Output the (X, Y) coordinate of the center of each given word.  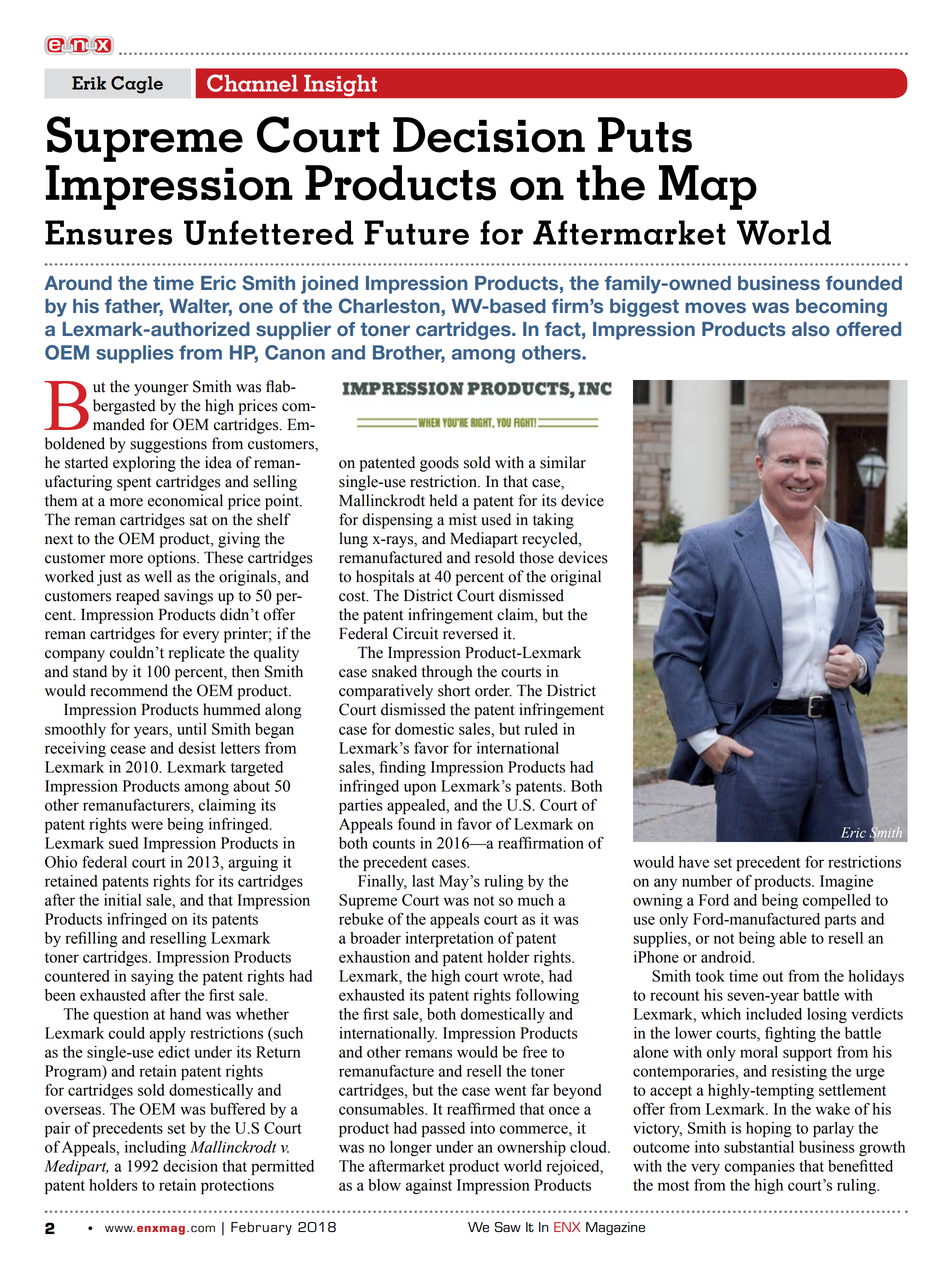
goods (439, 464)
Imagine (846, 882)
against (429, 1186)
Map (708, 187)
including (155, 1148)
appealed (417, 807)
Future (416, 232)
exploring (144, 464)
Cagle (137, 85)
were (147, 825)
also (811, 329)
